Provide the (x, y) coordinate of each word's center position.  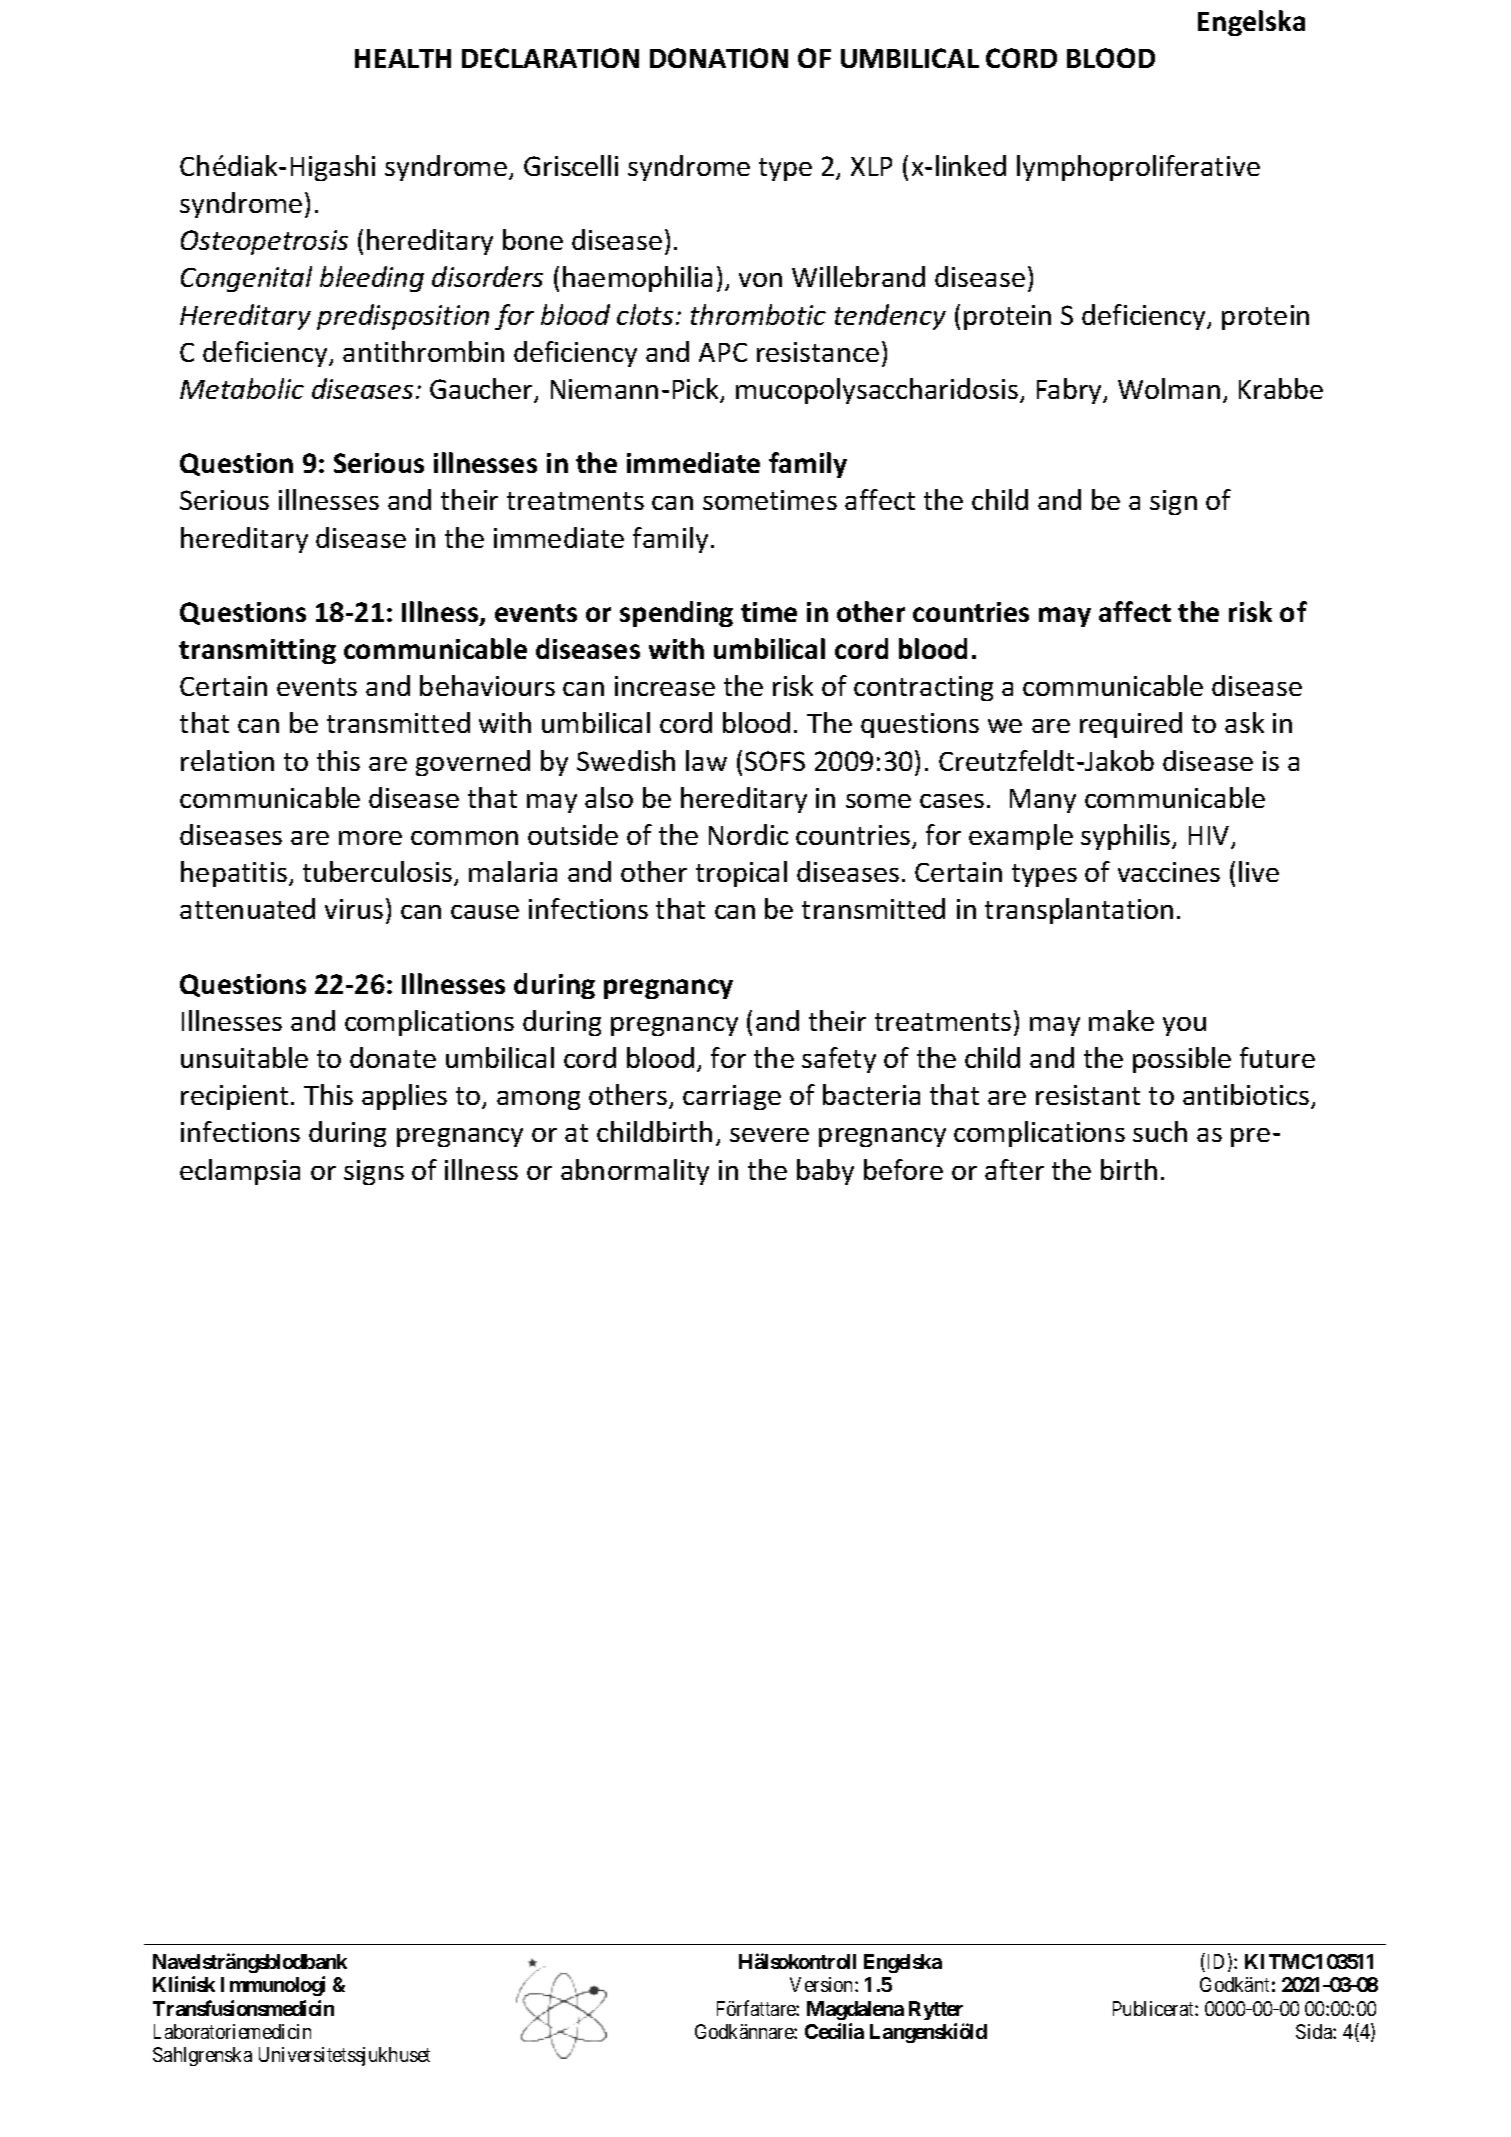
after (1014, 1169)
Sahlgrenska (202, 2056)
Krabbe (1281, 388)
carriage (732, 1097)
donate (393, 1057)
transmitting (257, 651)
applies (404, 1097)
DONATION (719, 58)
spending (676, 614)
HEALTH (403, 58)
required (1131, 725)
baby (825, 1172)
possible (1182, 1060)
